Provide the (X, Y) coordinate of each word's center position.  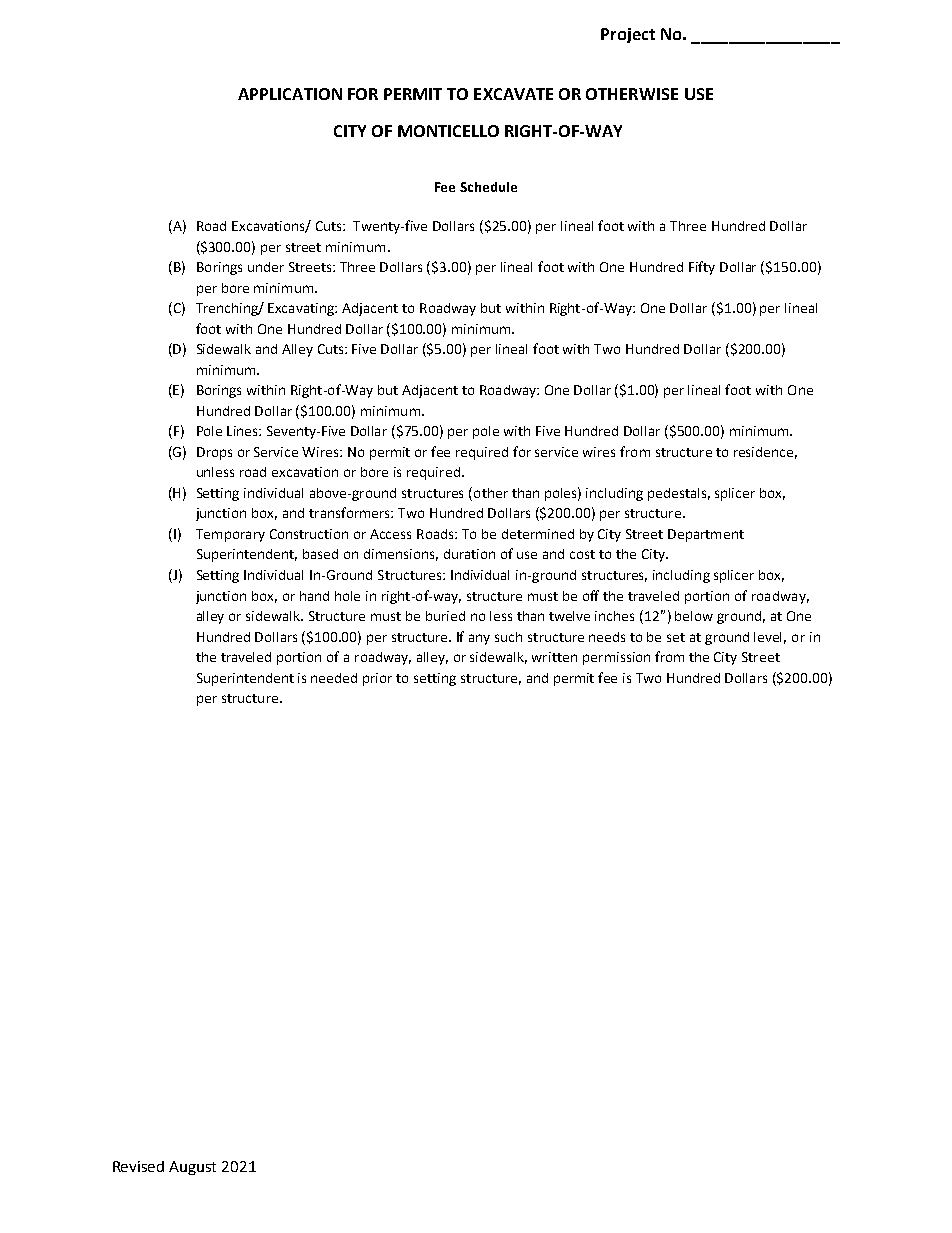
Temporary (230, 535)
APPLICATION (290, 94)
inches (614, 616)
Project (628, 35)
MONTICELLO (448, 131)
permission (616, 658)
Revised (138, 1166)
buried (445, 616)
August (192, 1168)
